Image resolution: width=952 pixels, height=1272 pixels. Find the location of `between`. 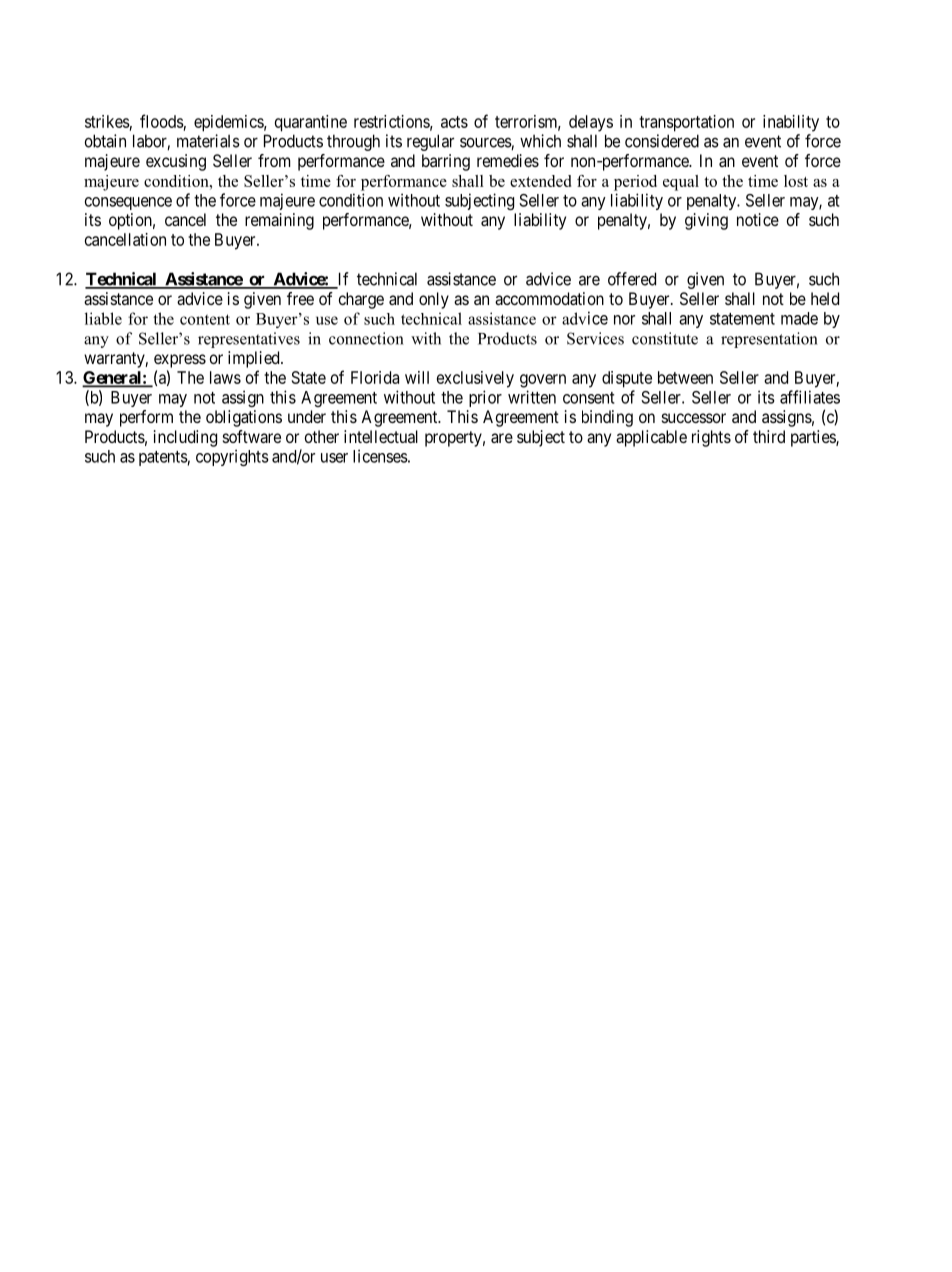

between is located at coordinates (685, 377).
